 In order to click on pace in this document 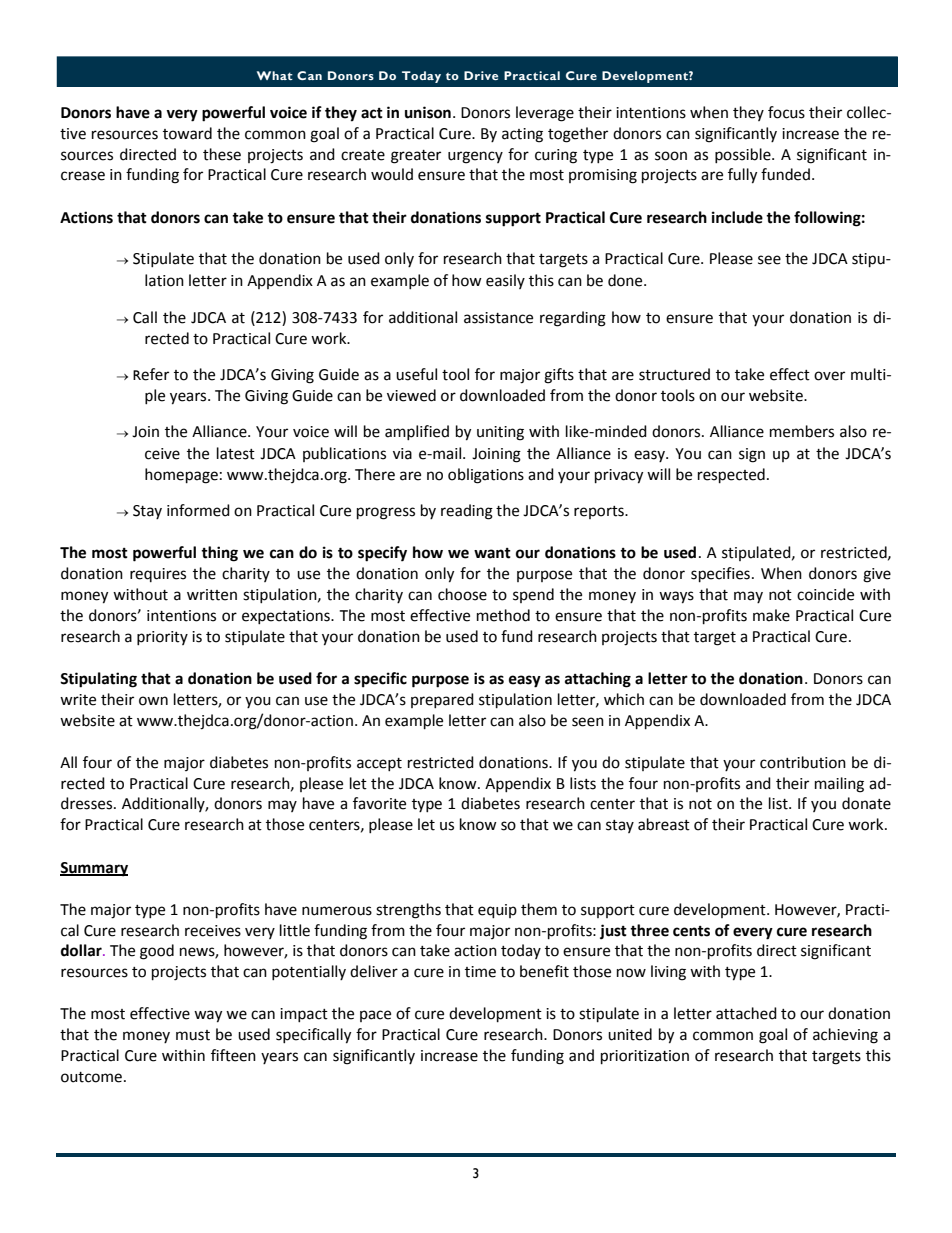, I will do `click(375, 1016)`.
